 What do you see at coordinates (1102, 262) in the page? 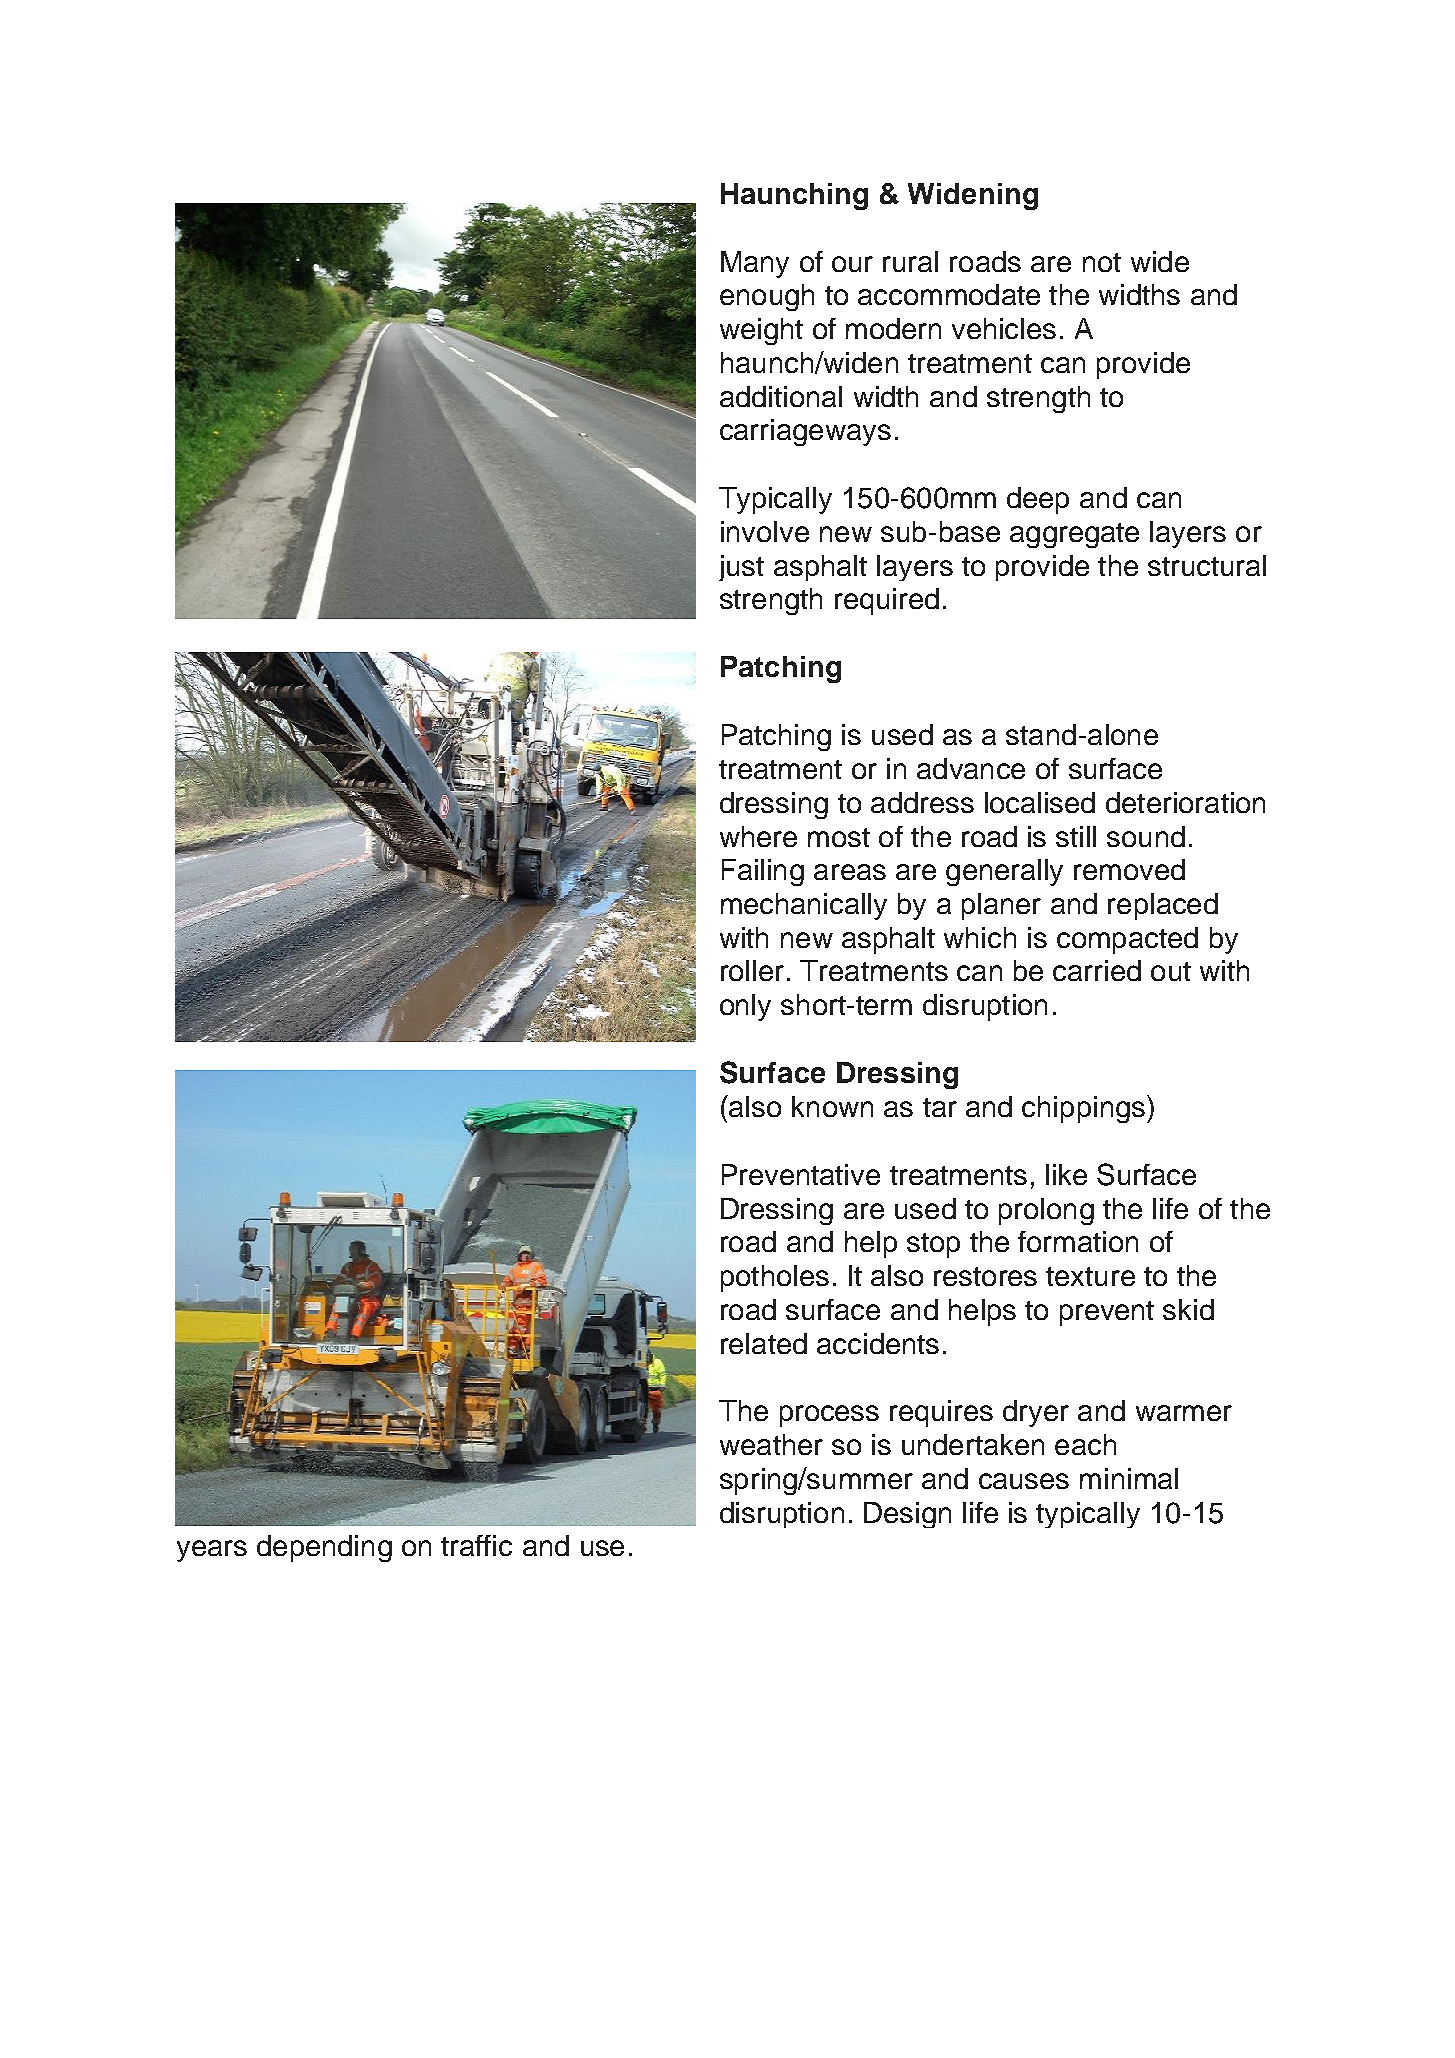
I see `not` at bounding box center [1102, 262].
